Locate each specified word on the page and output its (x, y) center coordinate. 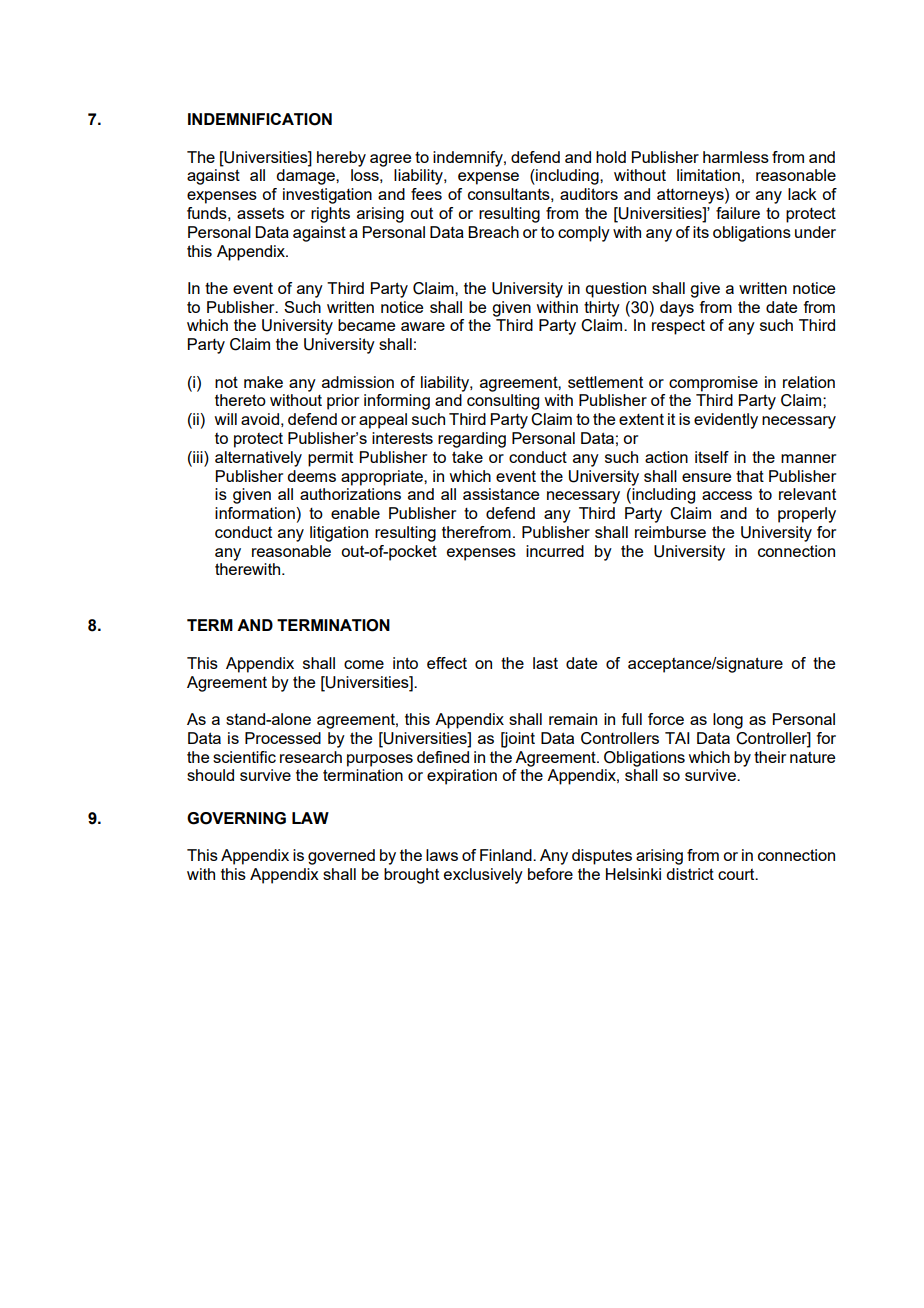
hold (611, 157)
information (255, 513)
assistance (501, 494)
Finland (507, 855)
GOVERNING (236, 818)
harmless (736, 157)
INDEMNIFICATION (260, 119)
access (727, 495)
